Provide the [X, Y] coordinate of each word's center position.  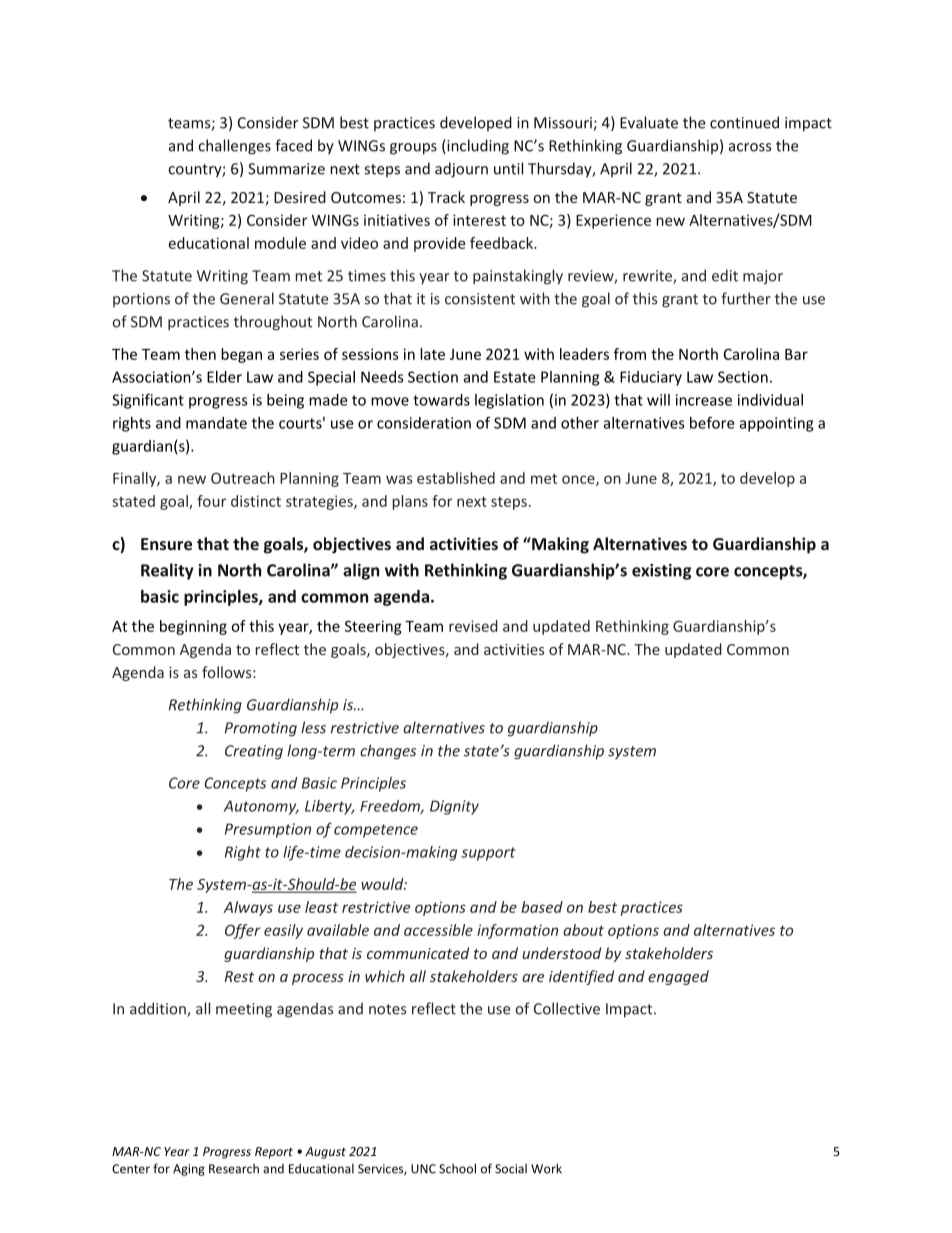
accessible [438, 930]
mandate [216, 423]
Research [234, 1169]
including [477, 147]
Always [248, 908]
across [750, 147]
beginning [193, 627]
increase [704, 400]
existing [661, 572]
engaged [678, 977]
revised [473, 626]
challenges [234, 147]
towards [441, 400]
